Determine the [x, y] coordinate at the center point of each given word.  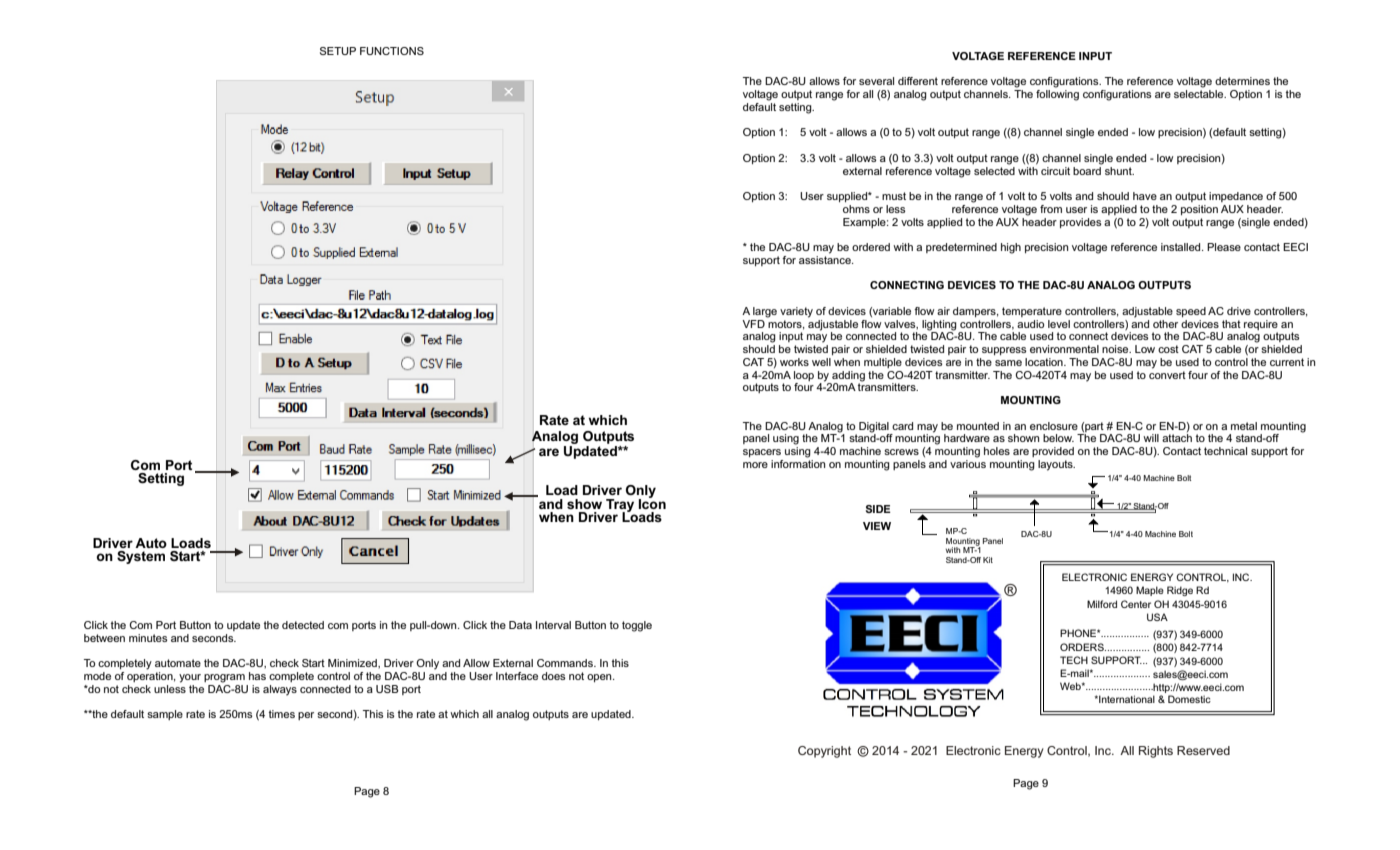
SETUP [338, 51]
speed [1191, 312]
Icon [652, 502]
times [282, 714]
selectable [1200, 94]
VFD [753, 324]
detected [303, 625]
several [876, 81]
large [765, 312]
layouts [1056, 465]
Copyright [824, 752]
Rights [1156, 752]
